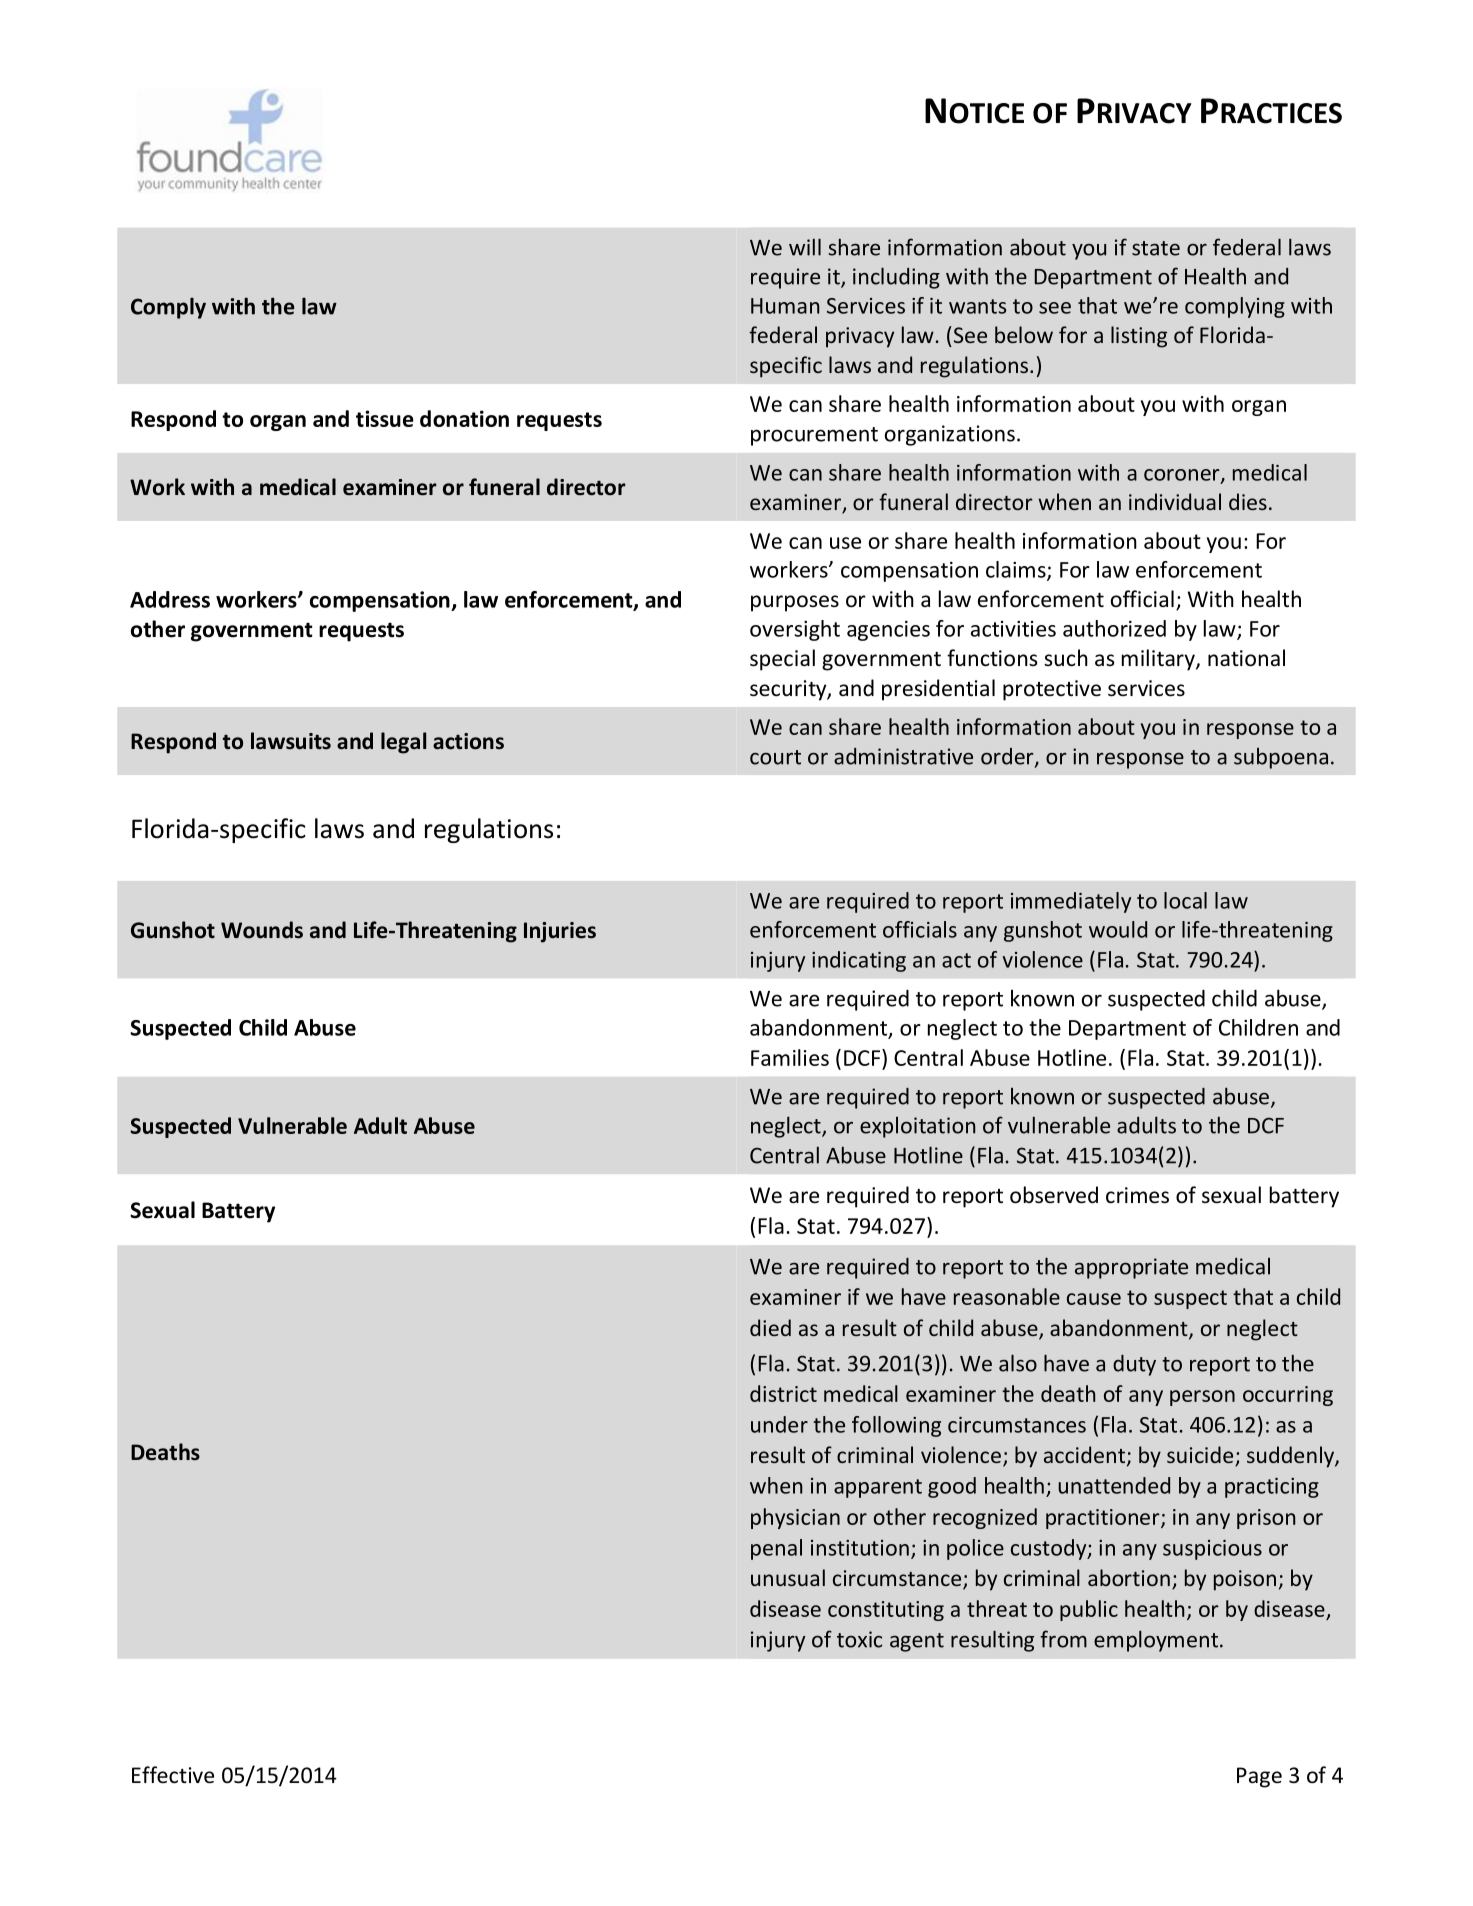 The width and height of the page is (1473, 1906). What do you see at coordinates (775, 757) in the page?
I see `court` at bounding box center [775, 757].
